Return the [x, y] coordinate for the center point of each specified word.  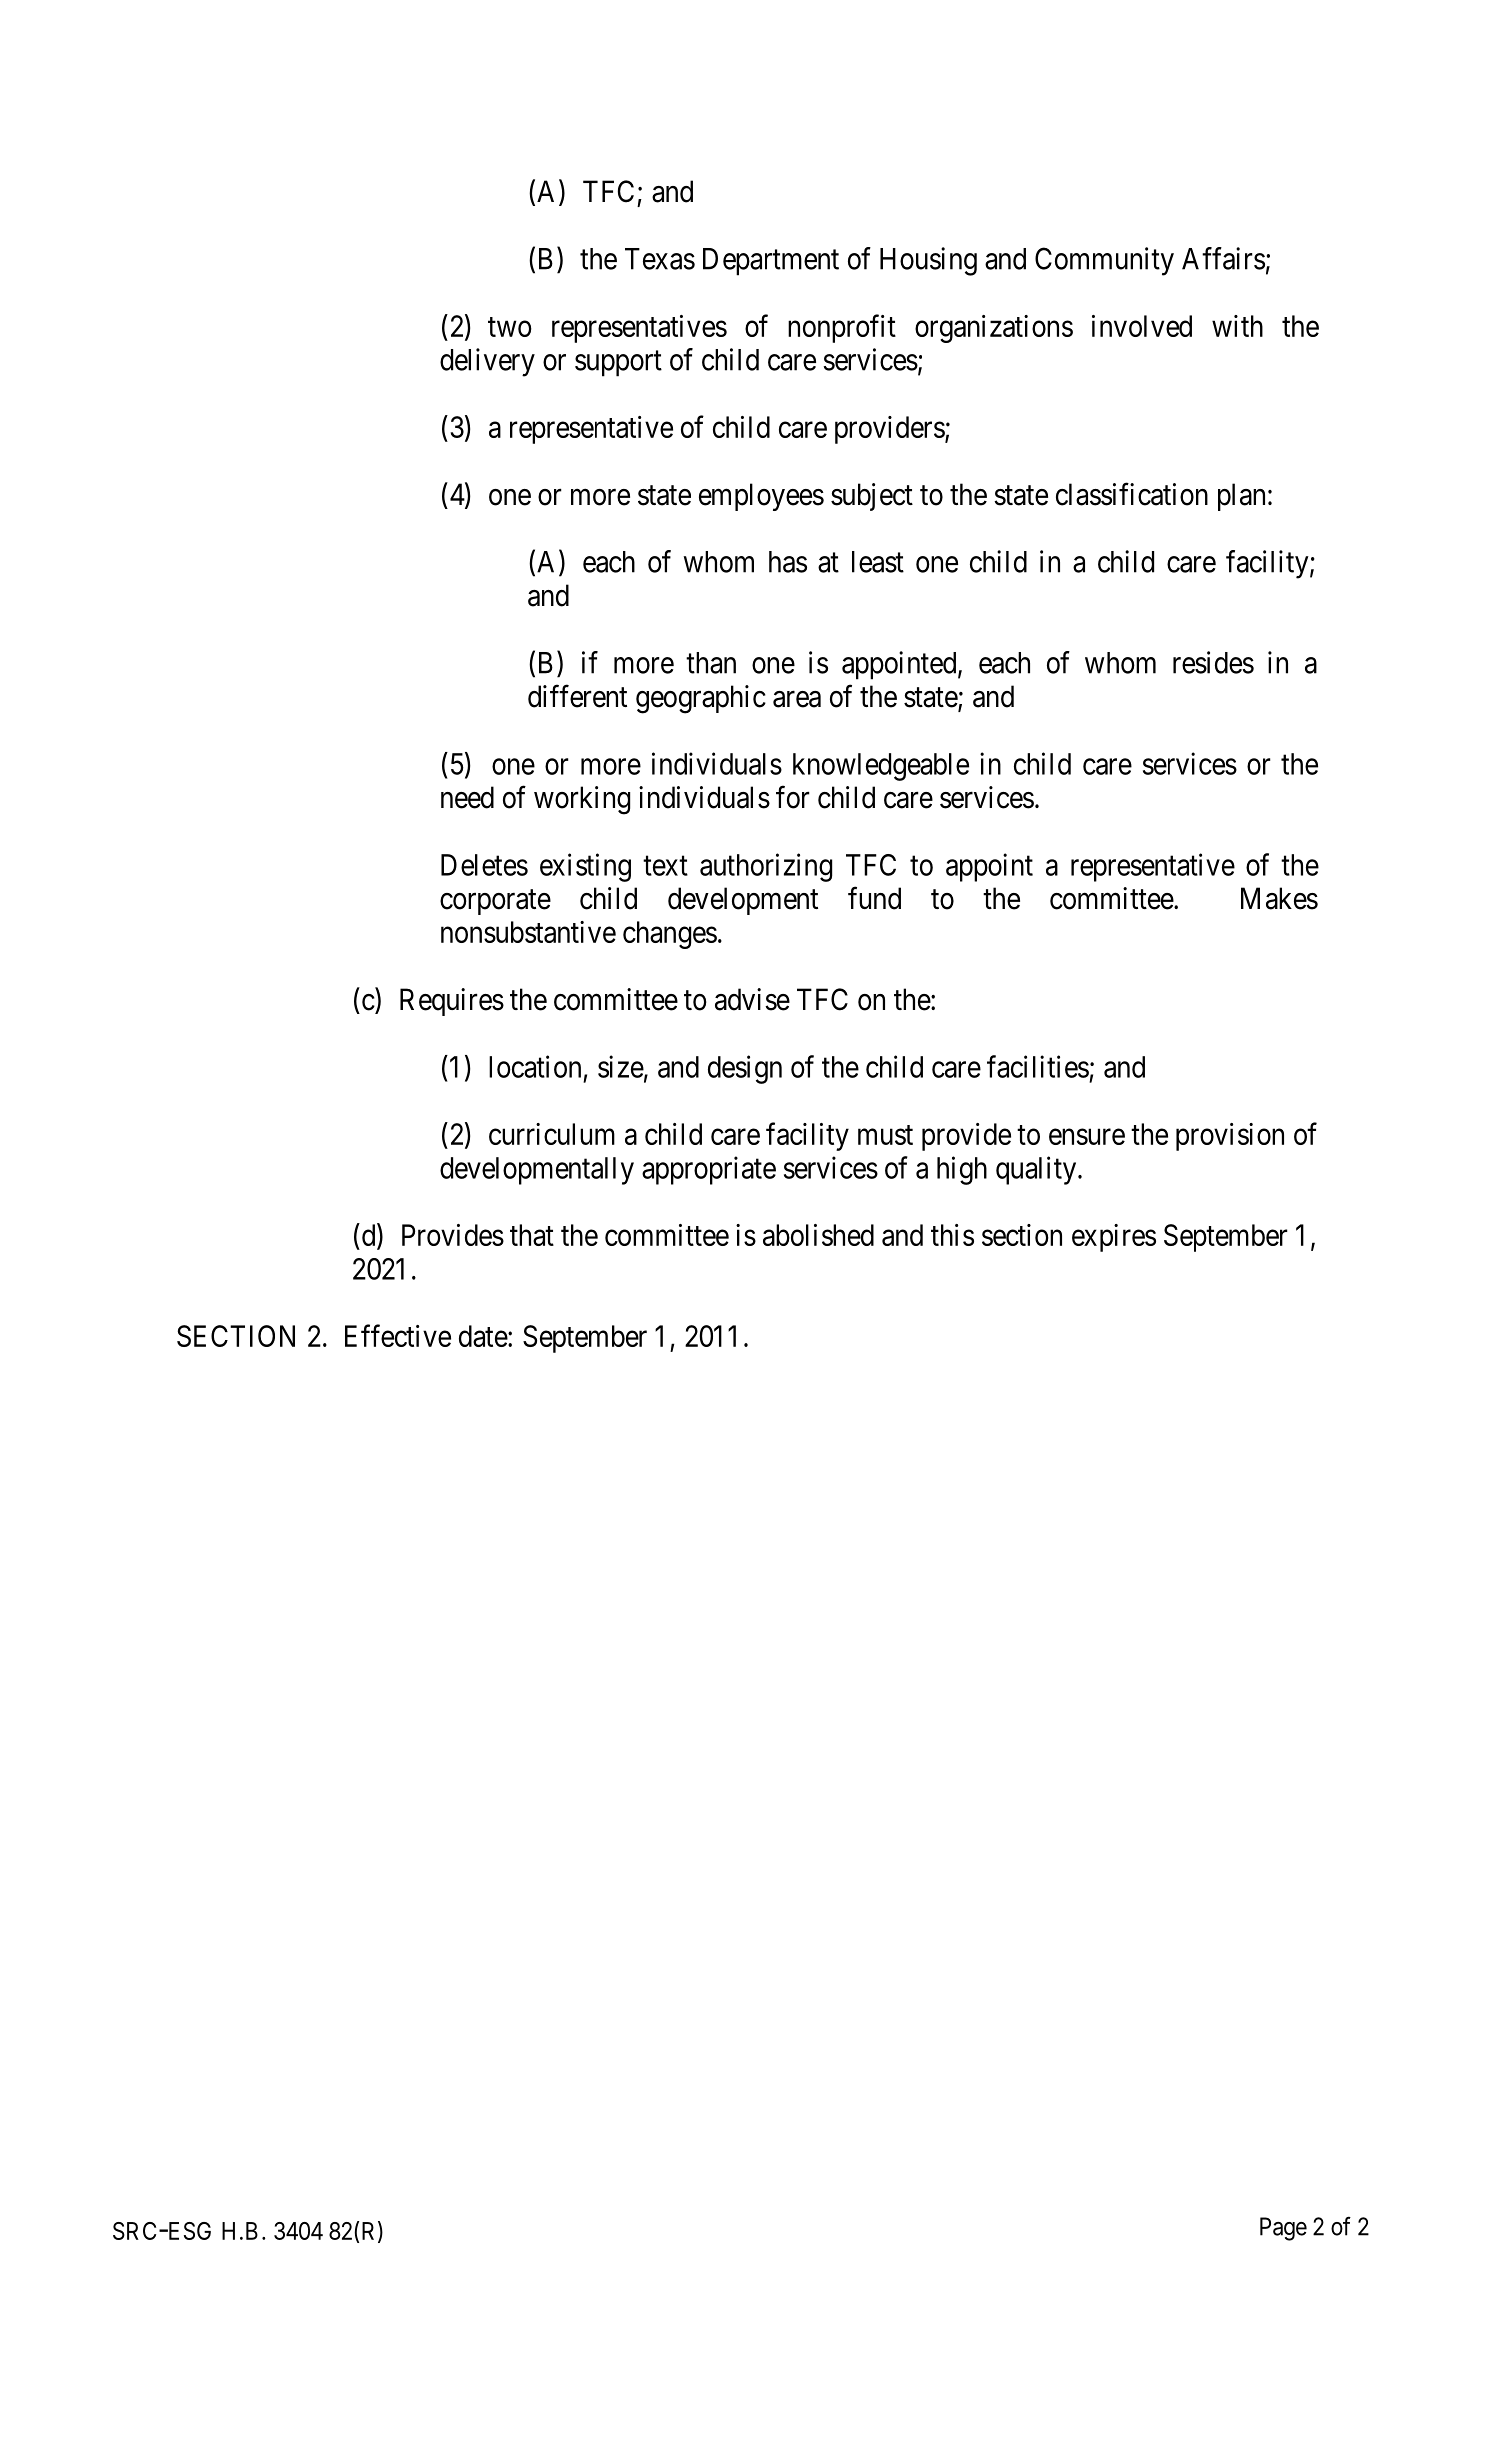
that [532, 1235]
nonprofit [842, 328]
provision [1230, 1137]
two [510, 327]
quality [1037, 1170]
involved [1142, 326]
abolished [818, 1235]
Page [1283, 2229]
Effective [398, 1335]
